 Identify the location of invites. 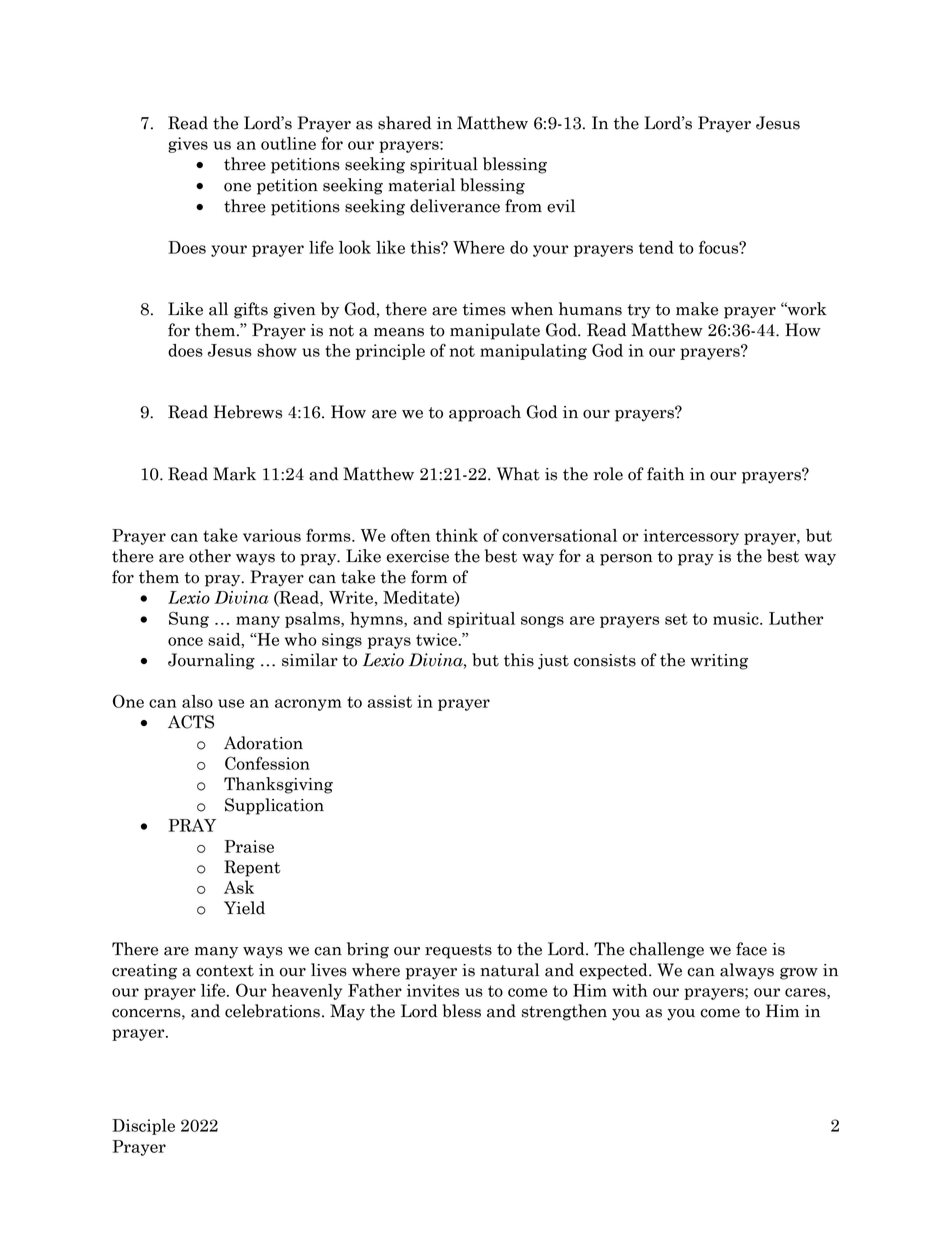
(433, 990).
